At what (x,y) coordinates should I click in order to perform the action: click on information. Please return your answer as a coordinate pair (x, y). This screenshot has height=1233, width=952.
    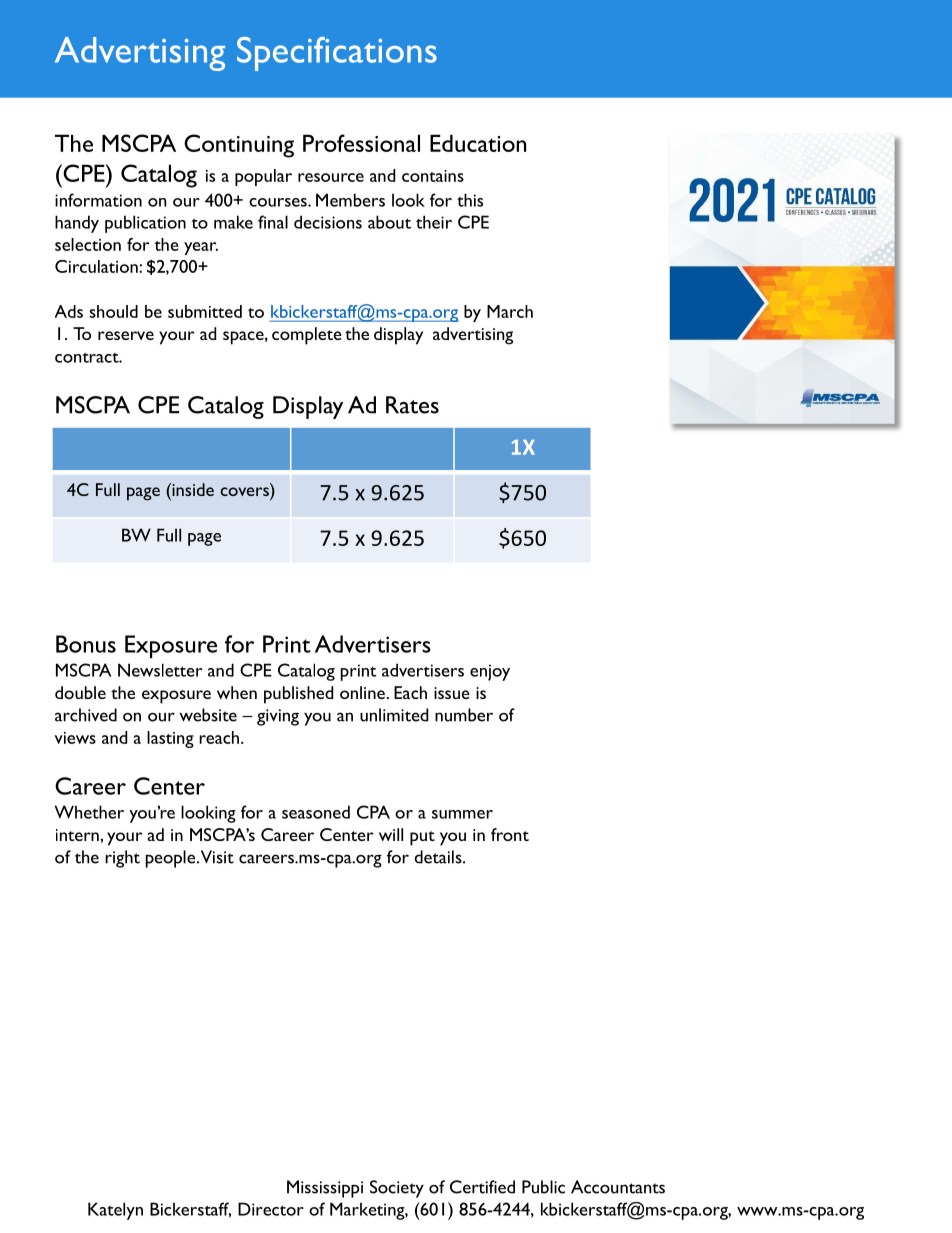
    Looking at the image, I should click on (98, 200).
